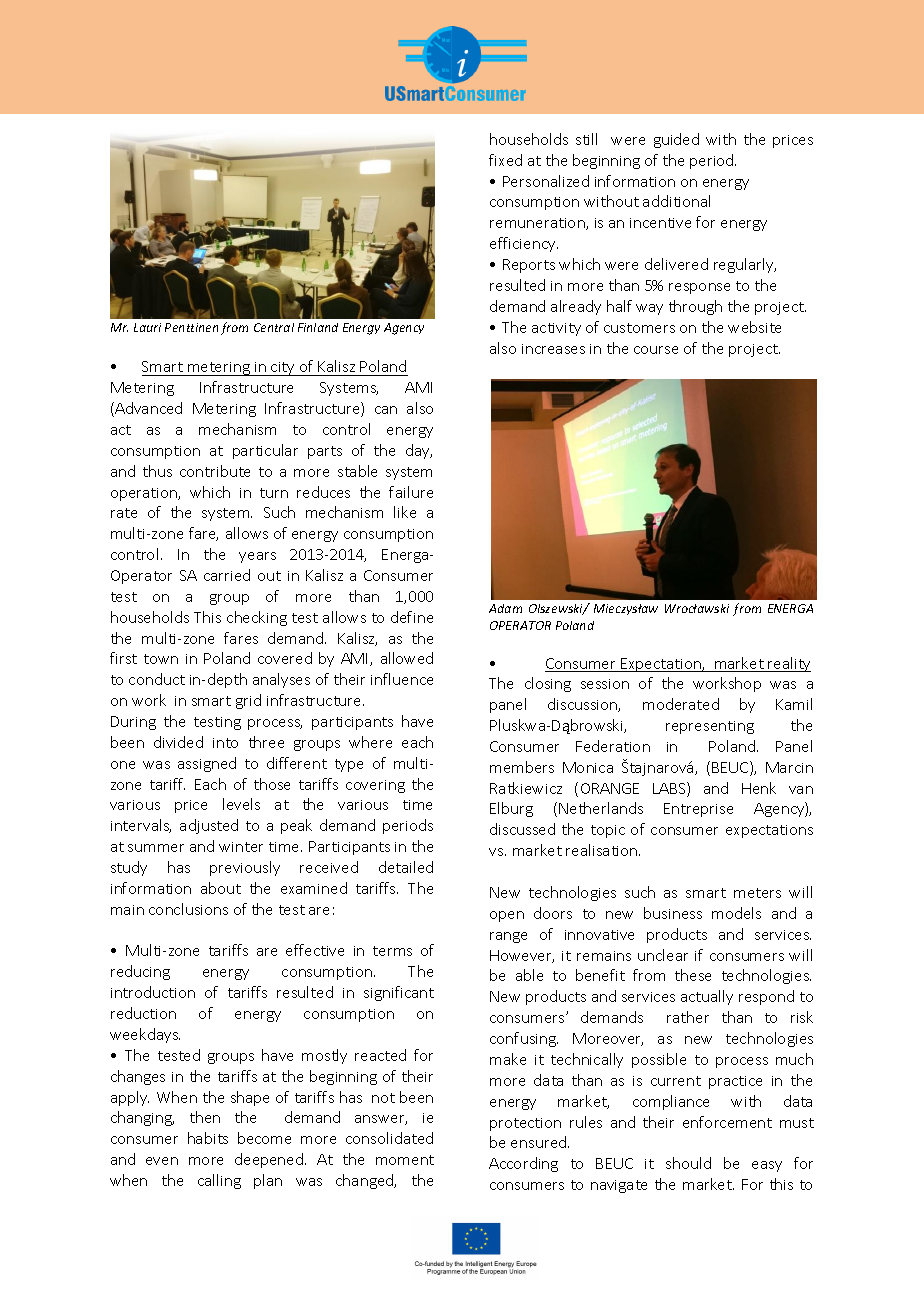 This screenshot has width=924, height=1308. Describe the element at coordinates (505, 160) in the screenshot. I see `fixed` at that location.
